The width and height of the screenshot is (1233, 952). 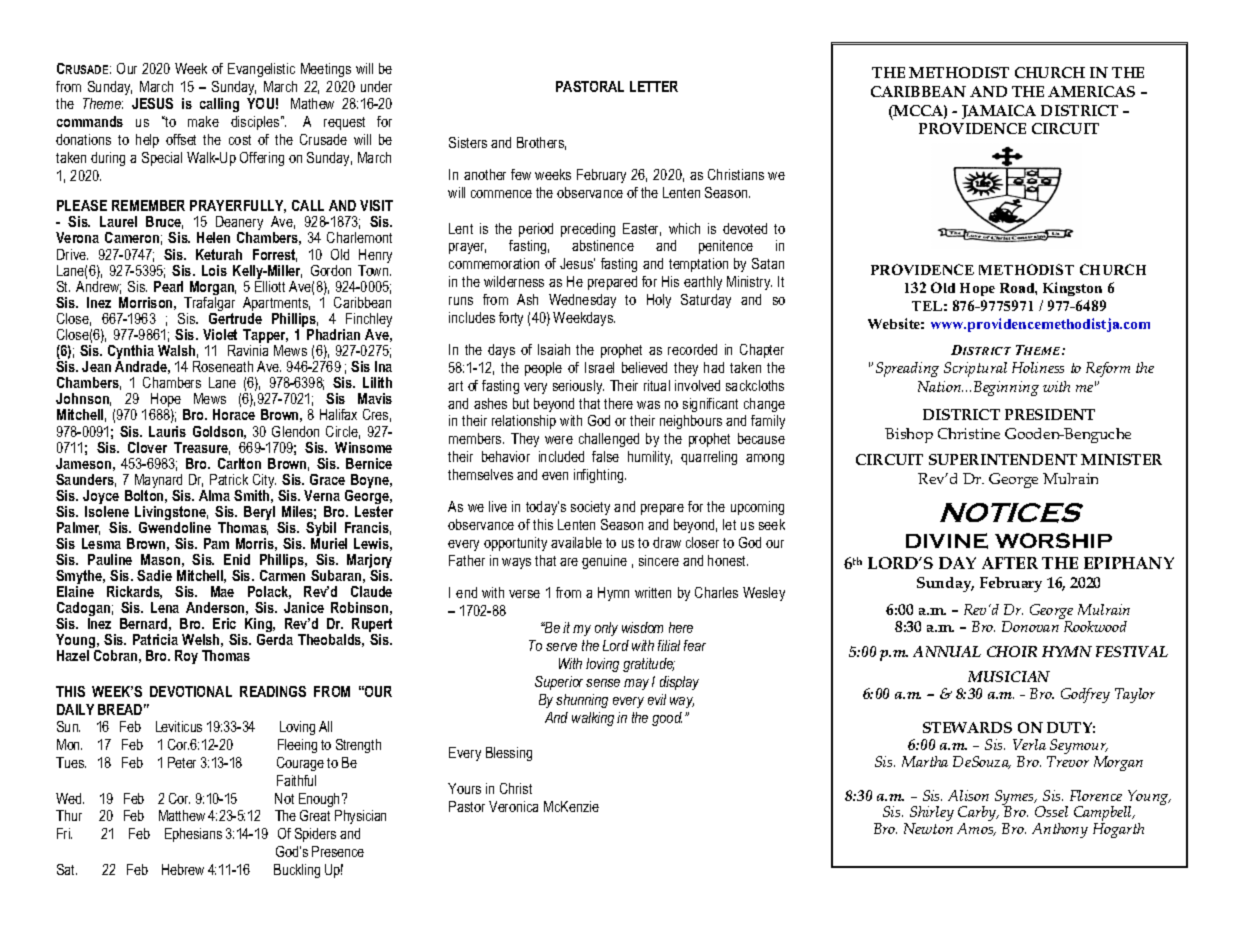 What do you see at coordinates (193, 835) in the screenshot?
I see `Ephesians` at bounding box center [193, 835].
